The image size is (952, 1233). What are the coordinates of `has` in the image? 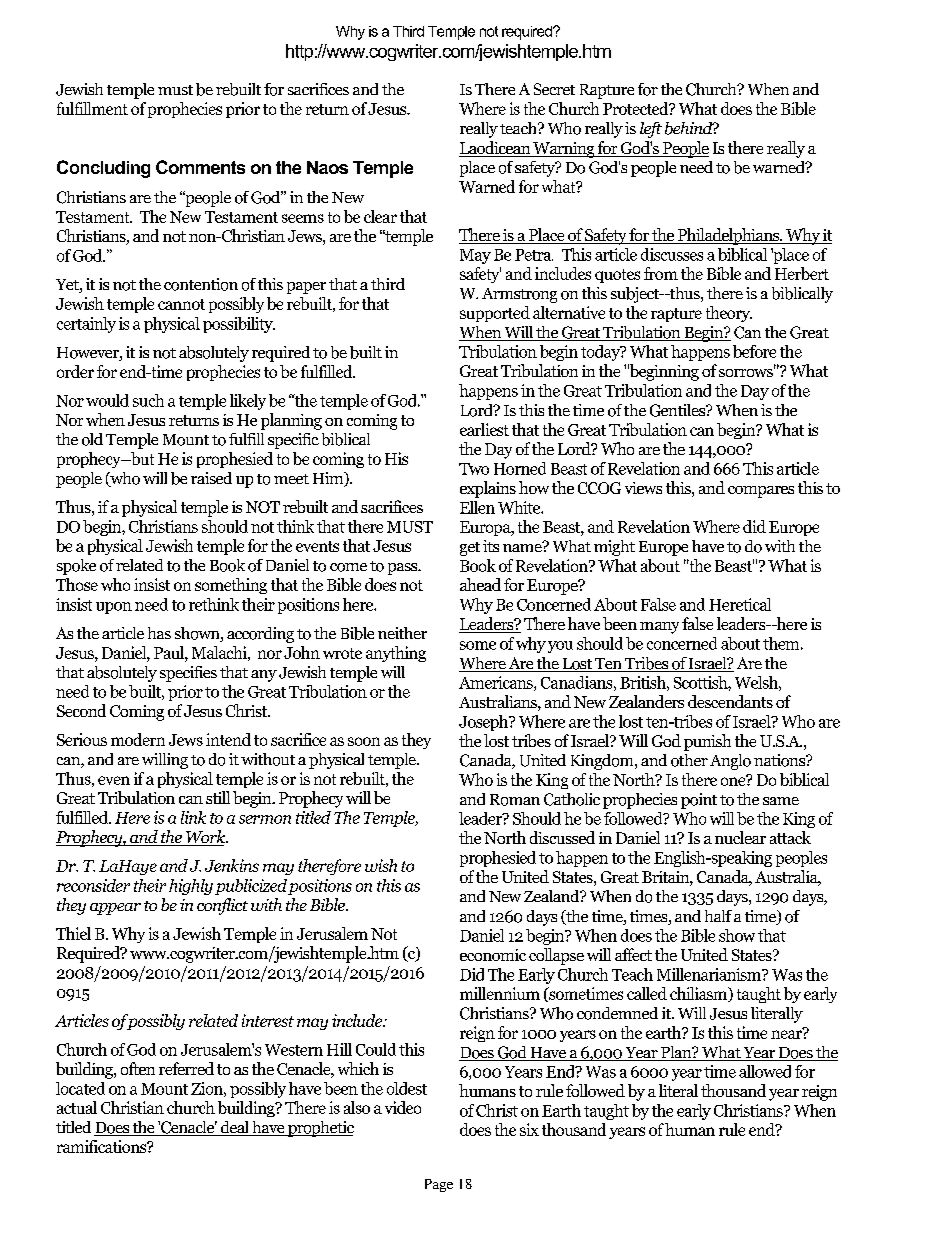 It's located at (159, 633).
